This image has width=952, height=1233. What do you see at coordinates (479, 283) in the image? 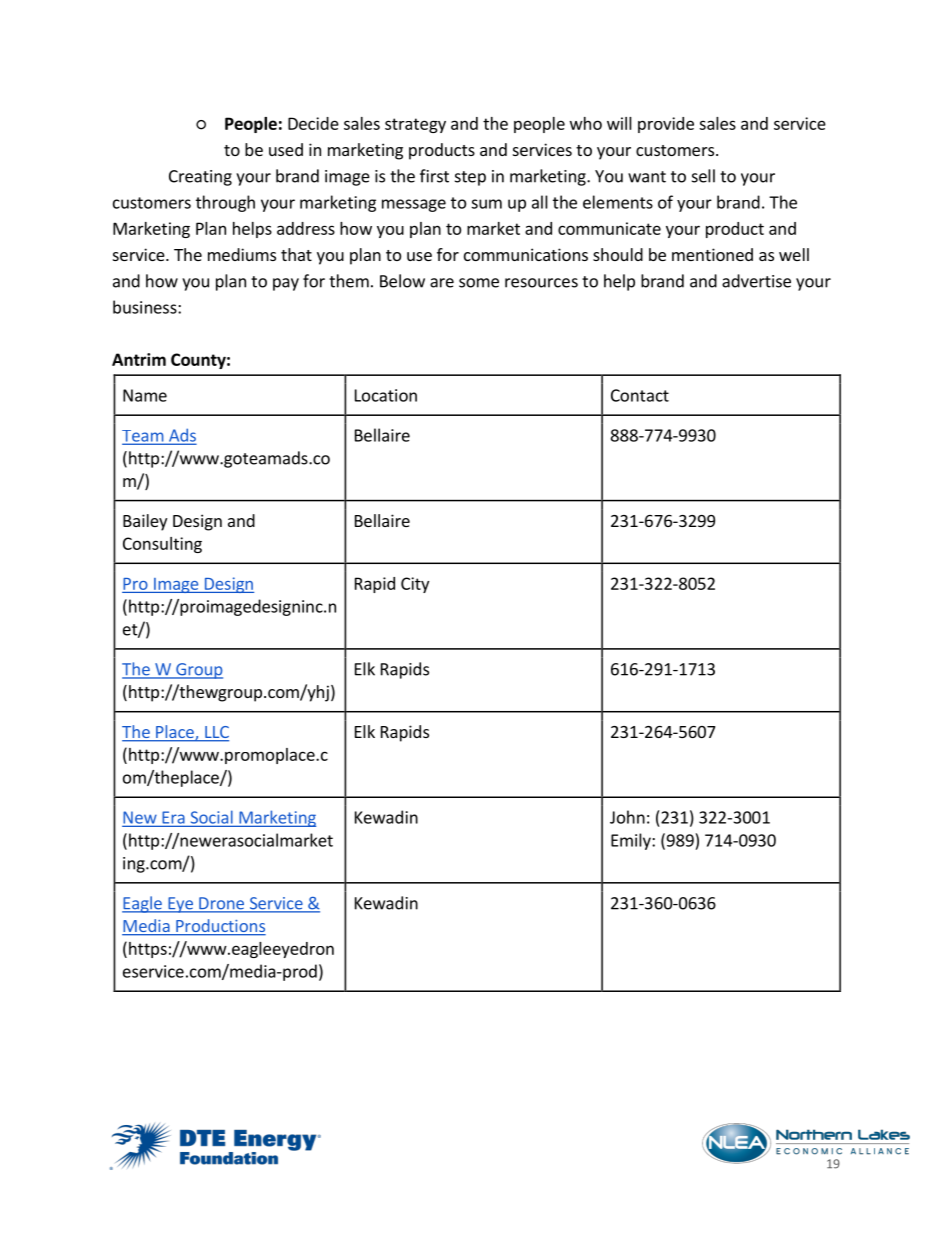
I see `some` at bounding box center [479, 283].
